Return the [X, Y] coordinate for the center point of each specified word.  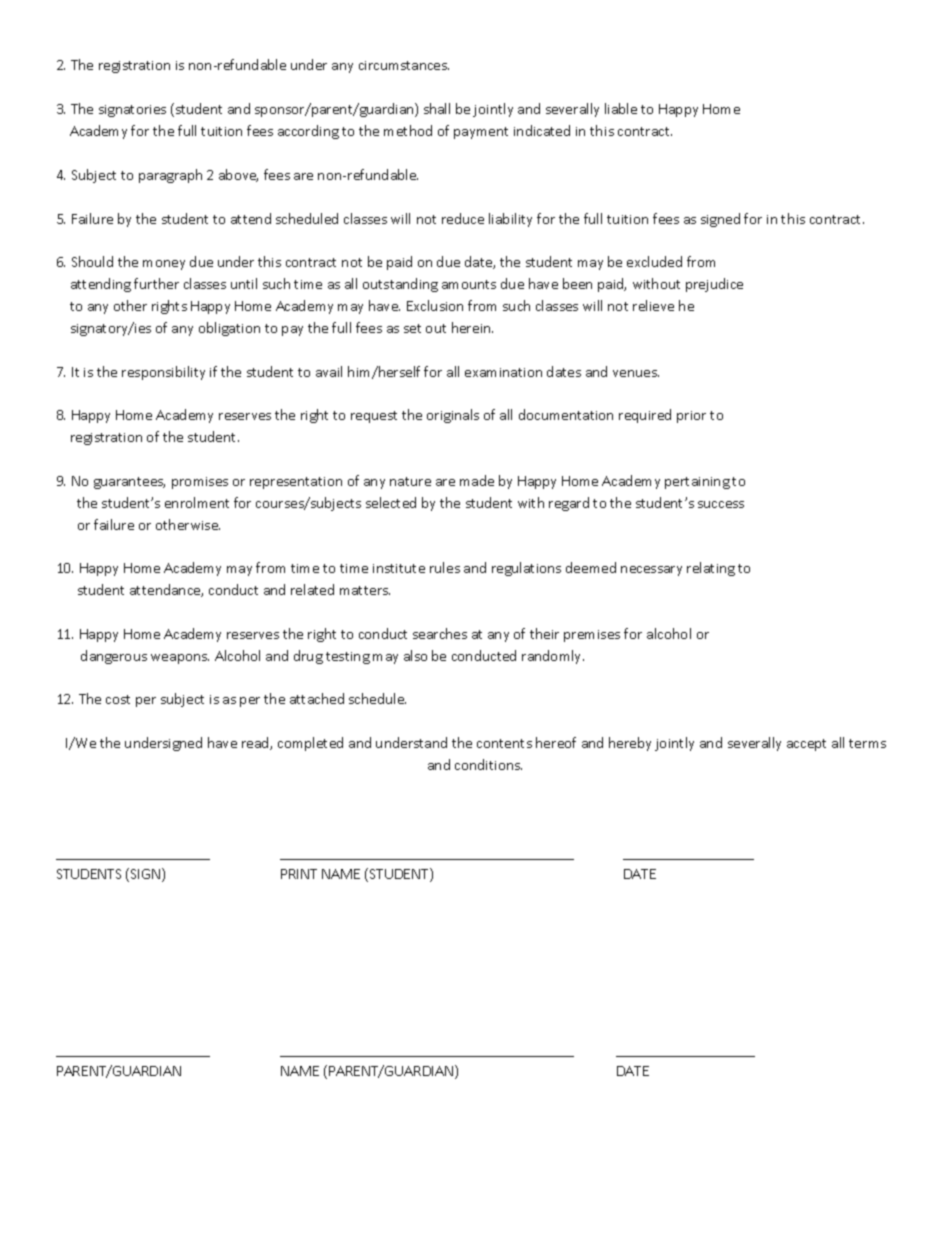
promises [200, 483]
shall [437, 108]
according [308, 132]
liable [621, 108]
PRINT [299, 874]
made [477, 480]
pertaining [697, 483]
